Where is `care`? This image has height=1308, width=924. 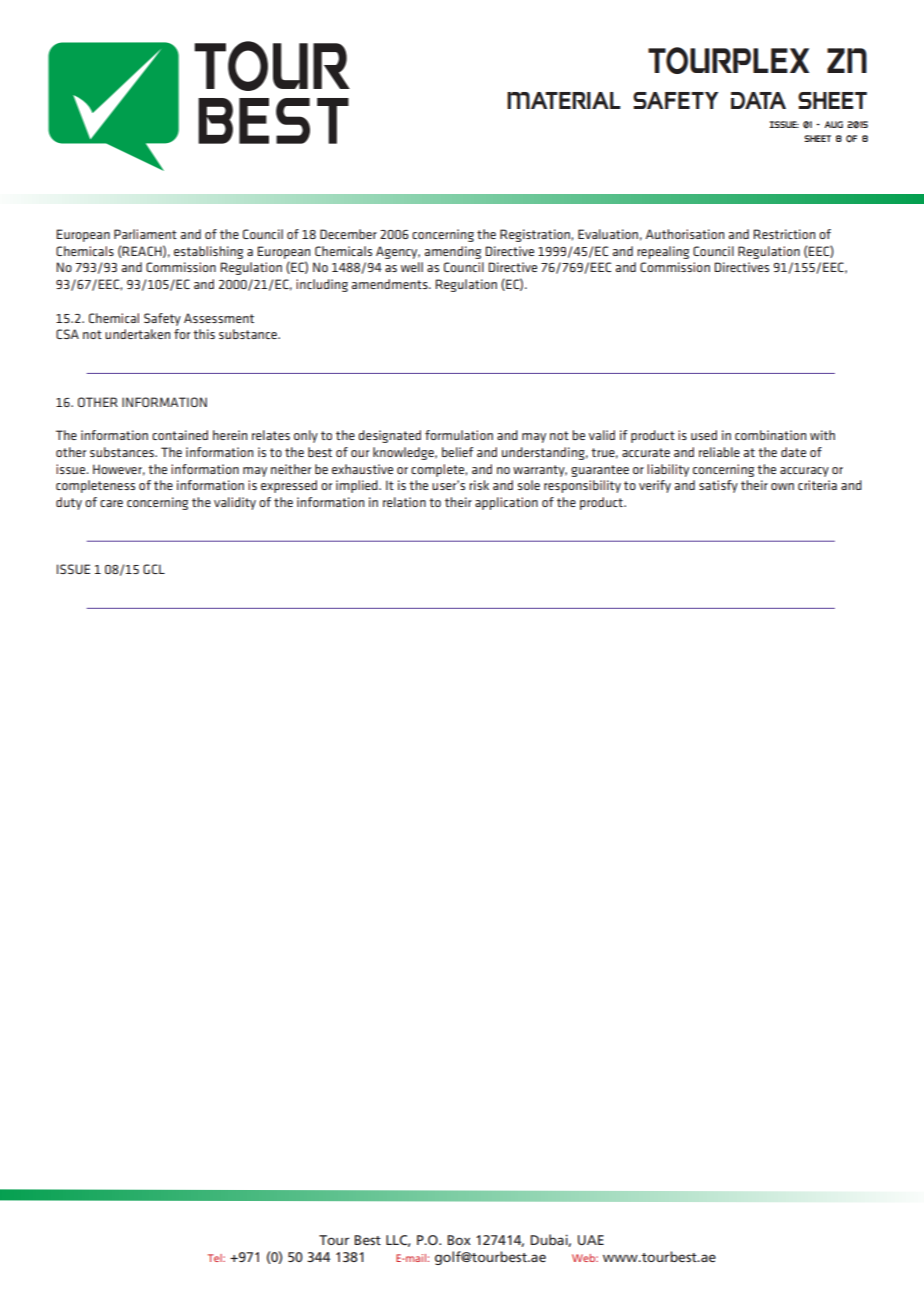
care is located at coordinates (111, 503).
